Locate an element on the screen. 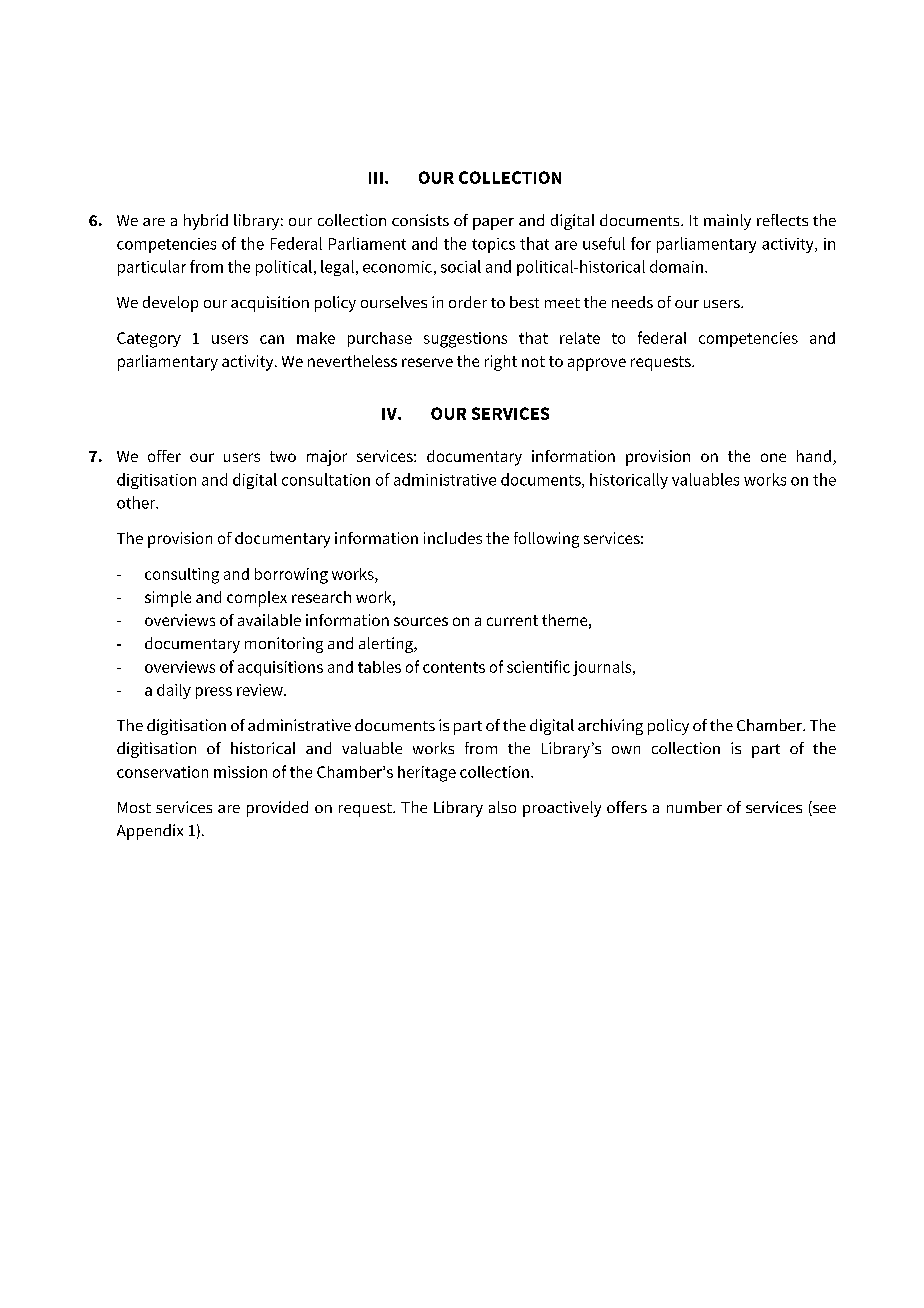  order is located at coordinates (468, 302).
